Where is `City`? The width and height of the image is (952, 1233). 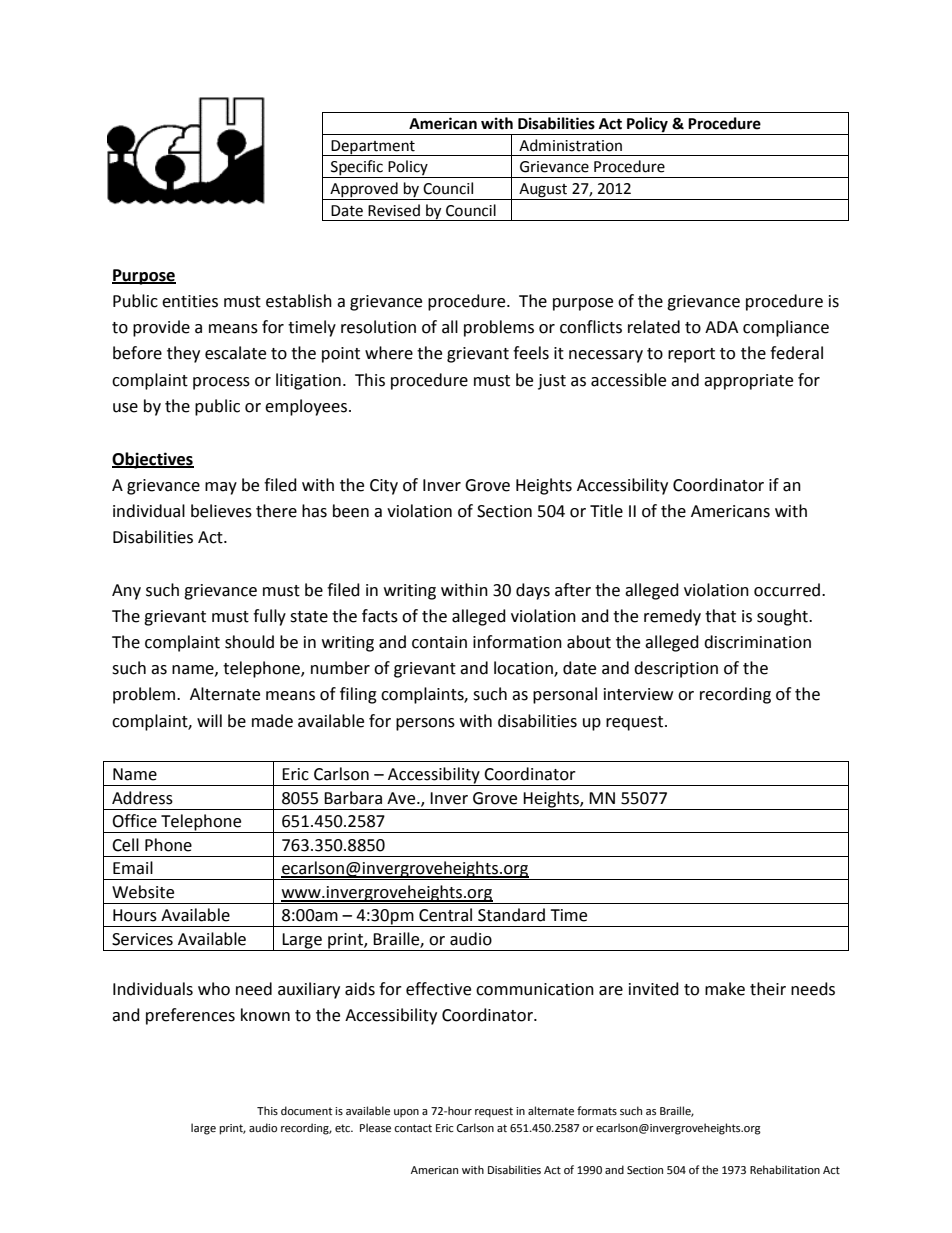 City is located at coordinates (384, 487).
